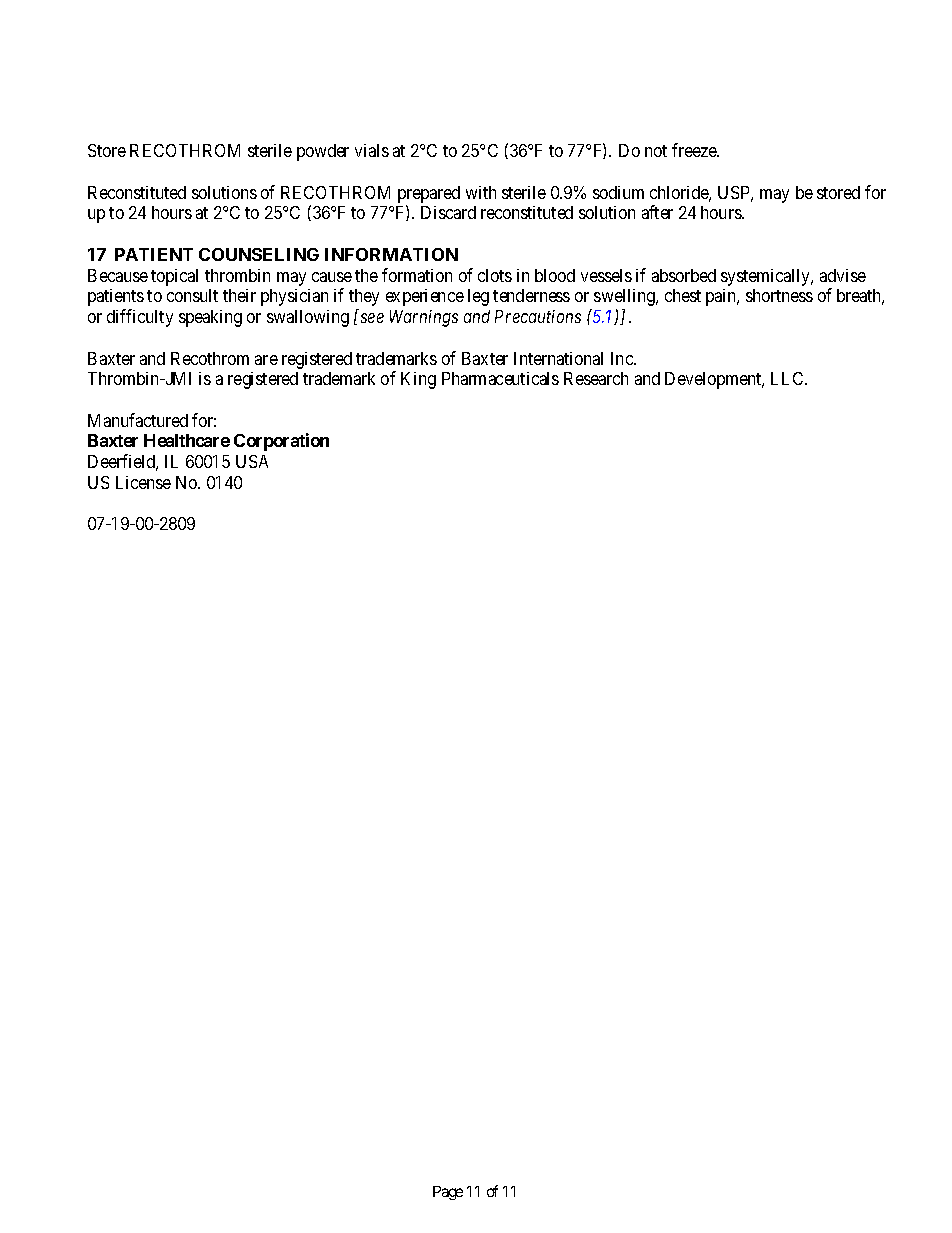  Describe the element at coordinates (252, 461) in the screenshot. I see `USA` at that location.
